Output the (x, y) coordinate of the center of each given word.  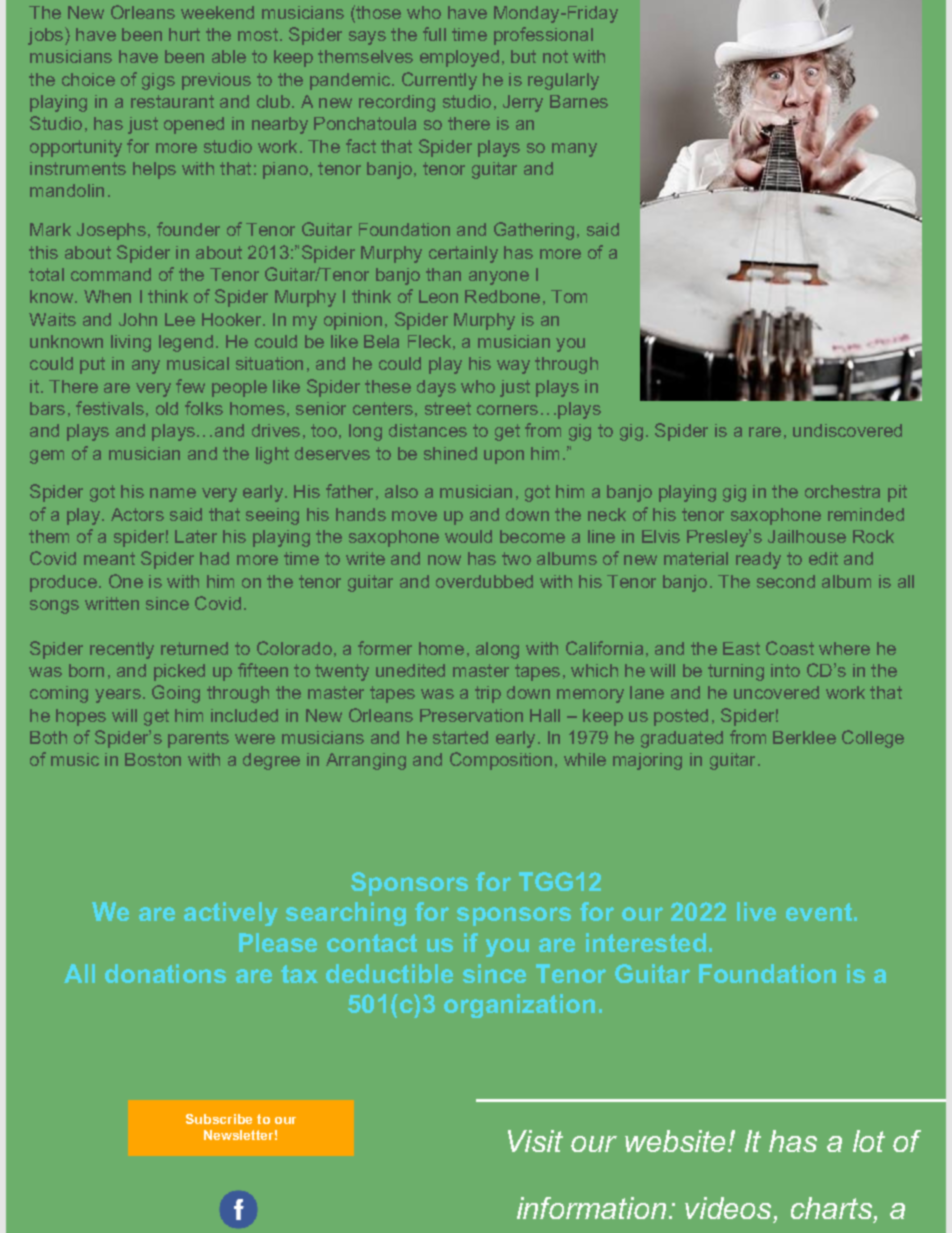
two (516, 558)
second (786, 581)
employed (459, 58)
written (112, 603)
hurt (184, 34)
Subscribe (219, 1119)
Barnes (579, 101)
